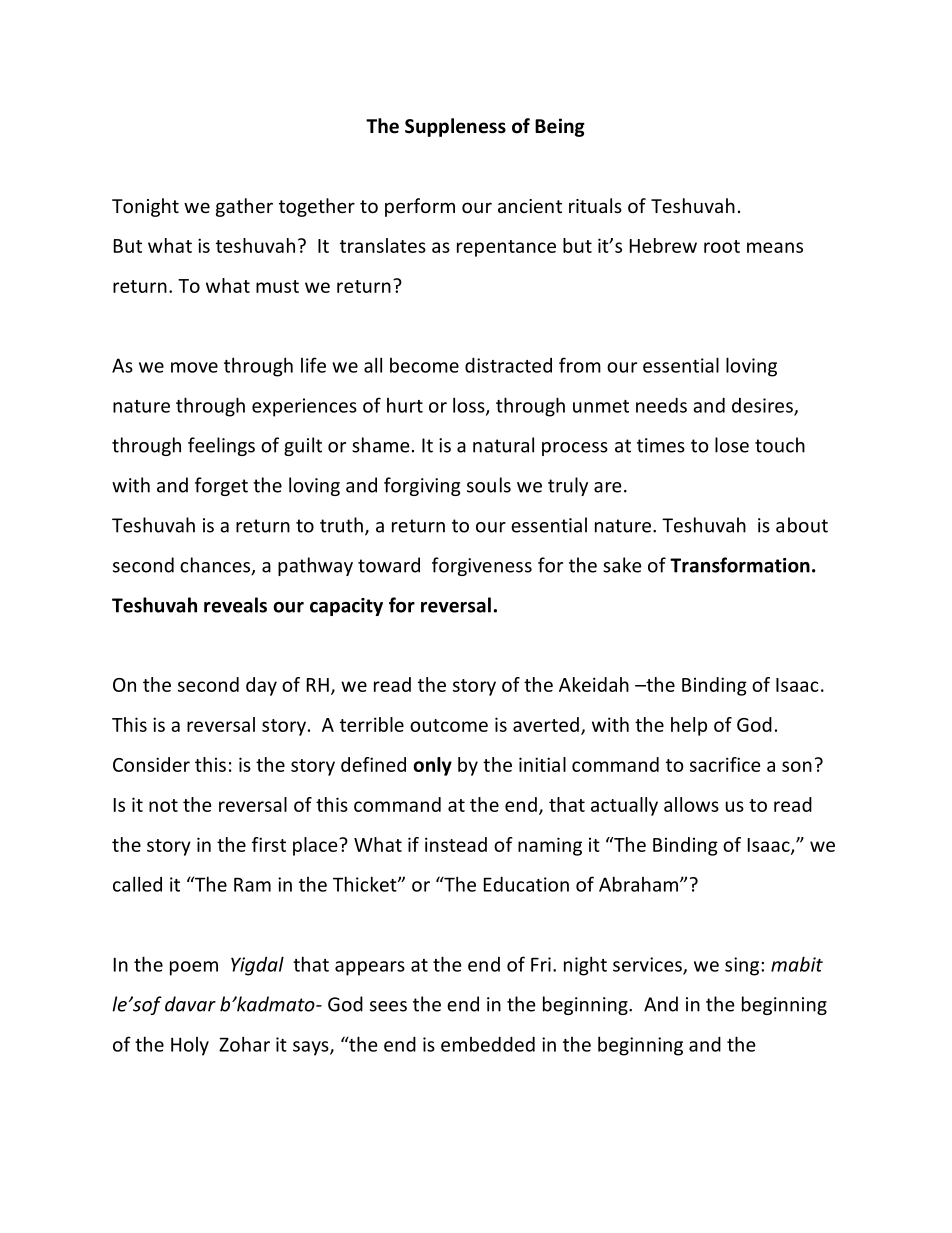  I want to click on gather, so click(244, 207).
